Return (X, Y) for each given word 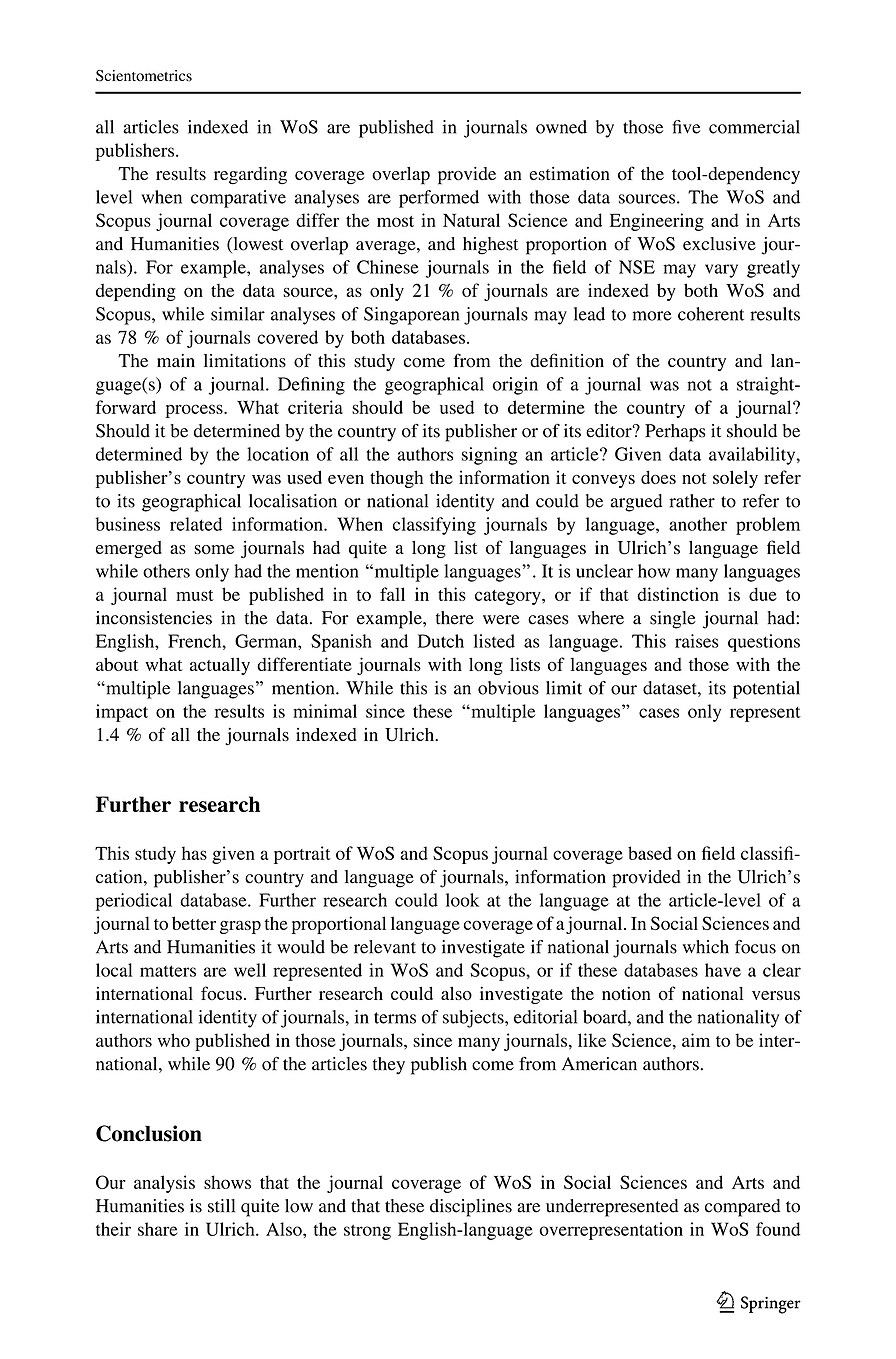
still (221, 1206)
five (686, 127)
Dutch (441, 641)
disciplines (471, 1208)
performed (439, 199)
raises (696, 641)
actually (220, 666)
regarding (250, 176)
